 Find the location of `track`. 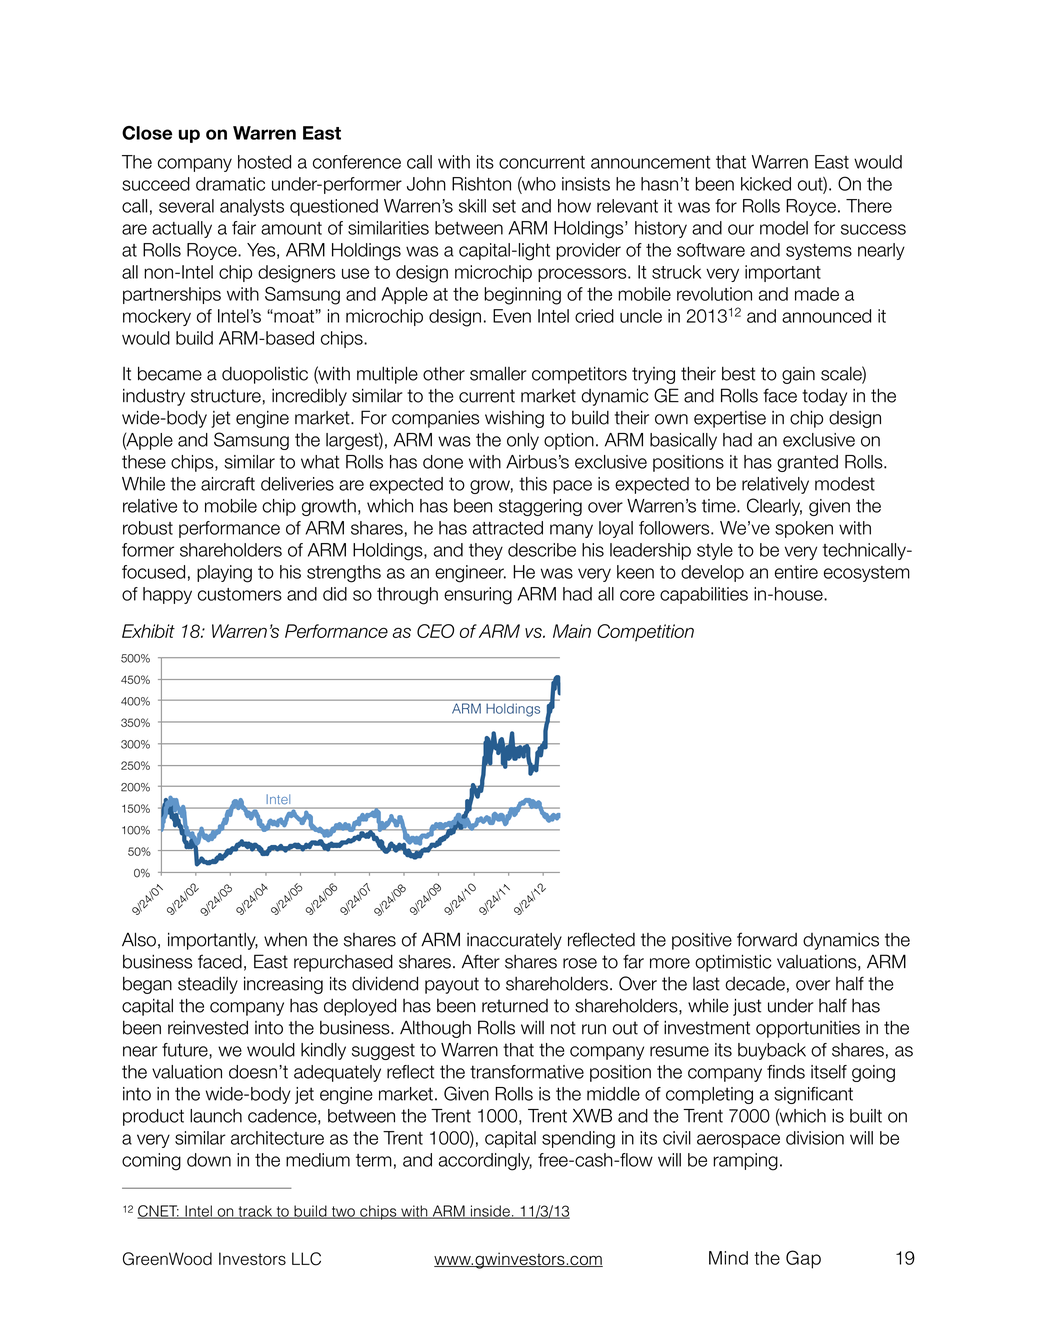

track is located at coordinates (255, 1212).
